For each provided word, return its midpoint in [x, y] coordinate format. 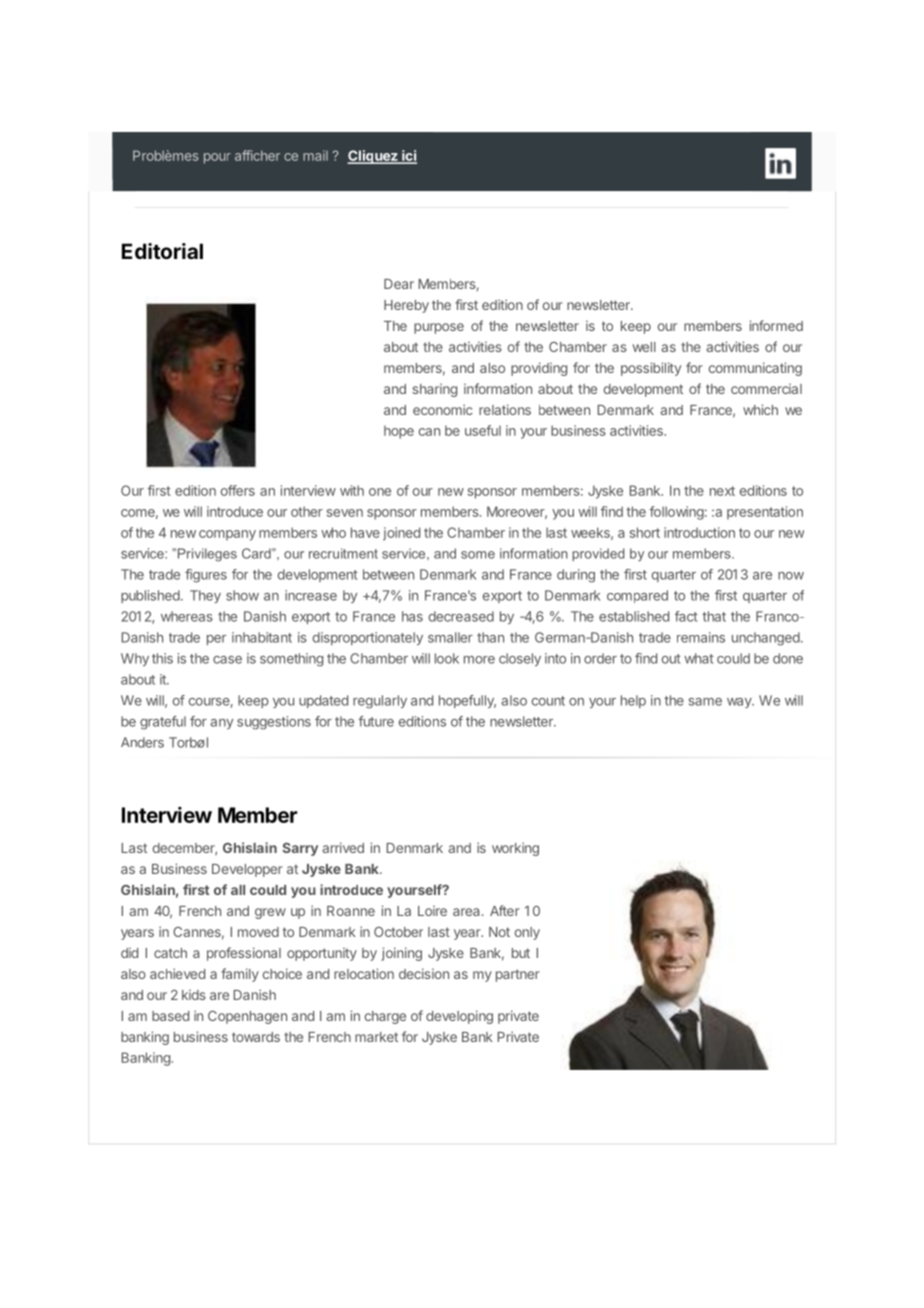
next [722, 491]
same [705, 702]
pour [217, 158]
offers [238, 490]
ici [408, 156]
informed [776, 325]
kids [194, 994]
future [376, 721]
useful [483, 430]
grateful [163, 723]
